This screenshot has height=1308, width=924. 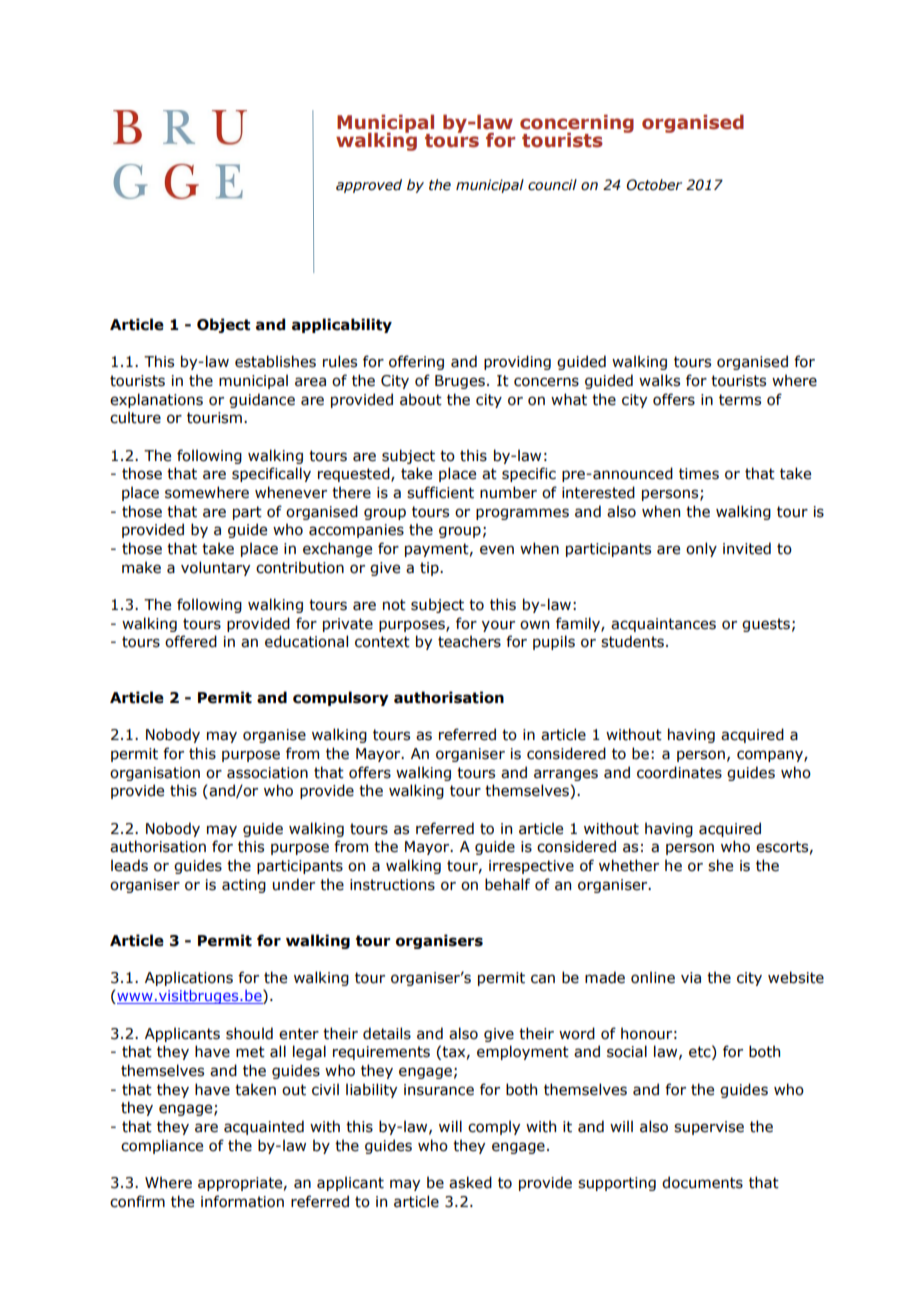 What do you see at coordinates (654, 185) in the screenshot?
I see `October` at bounding box center [654, 185].
